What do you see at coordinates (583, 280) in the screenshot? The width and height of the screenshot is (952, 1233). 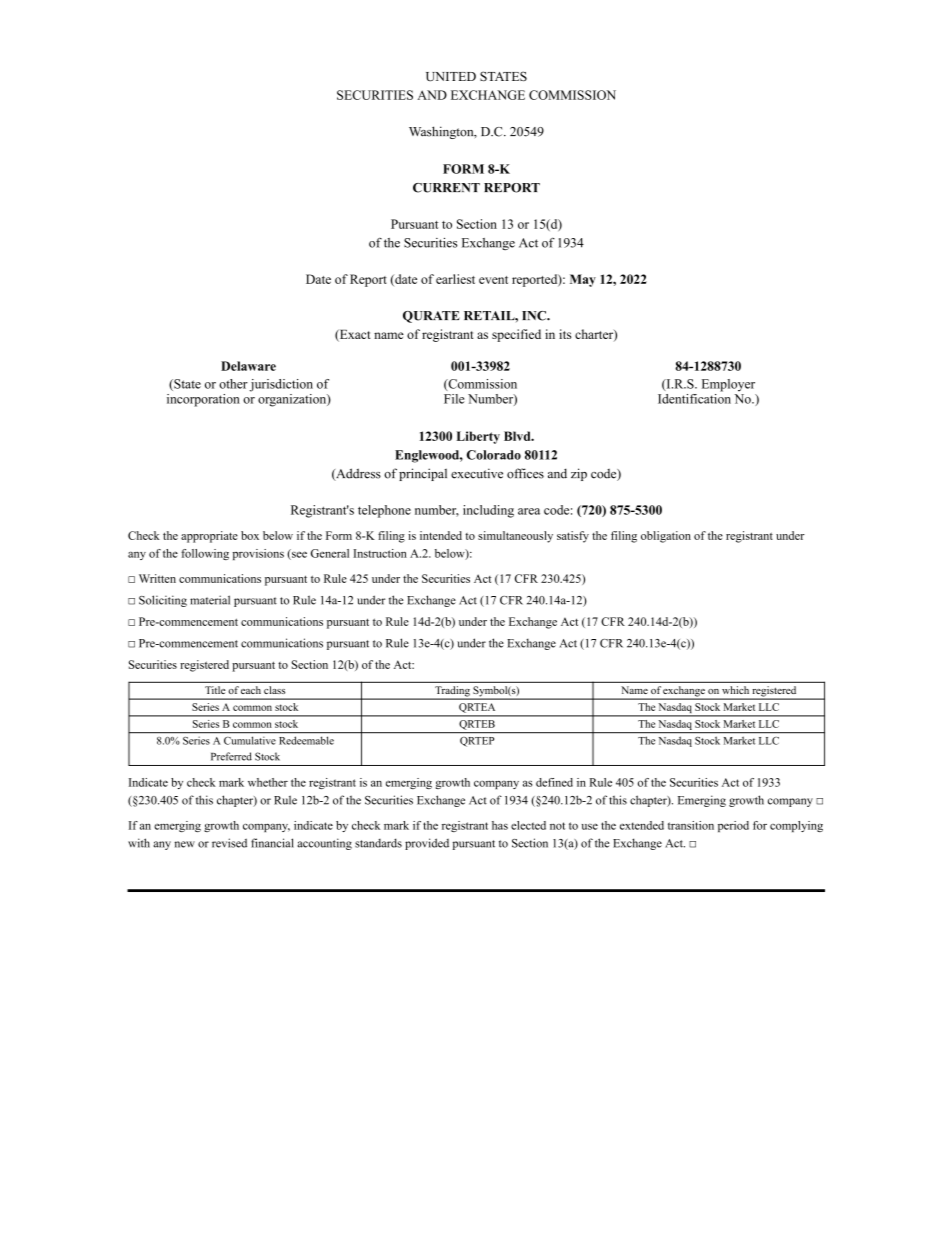 I see `May` at bounding box center [583, 280].
